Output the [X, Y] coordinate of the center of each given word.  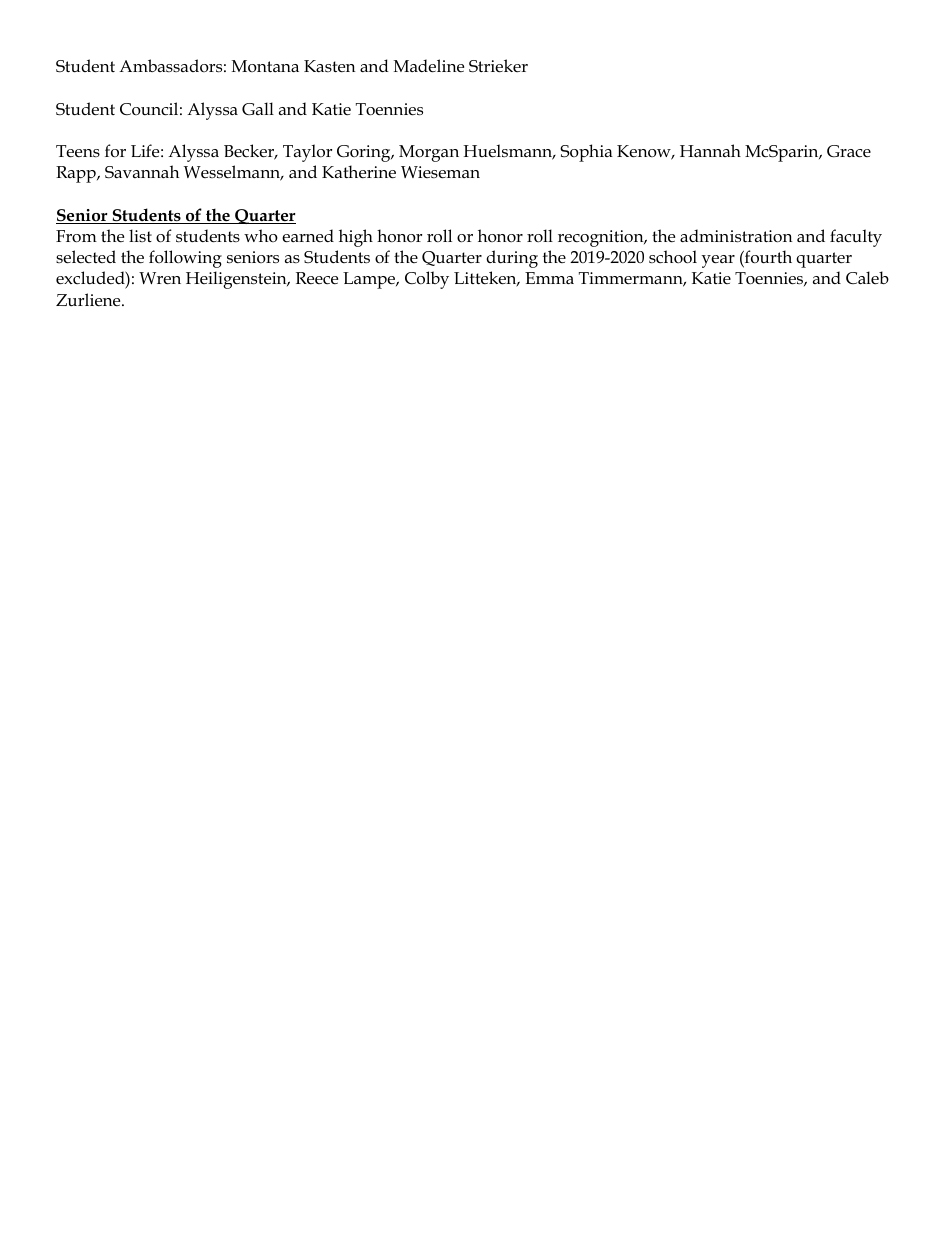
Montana [265, 66]
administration [736, 236]
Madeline [429, 66]
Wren [160, 278]
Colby [427, 280]
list [140, 235]
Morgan [429, 153]
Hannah [710, 150]
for [115, 151]
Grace [849, 151]
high [356, 238]
